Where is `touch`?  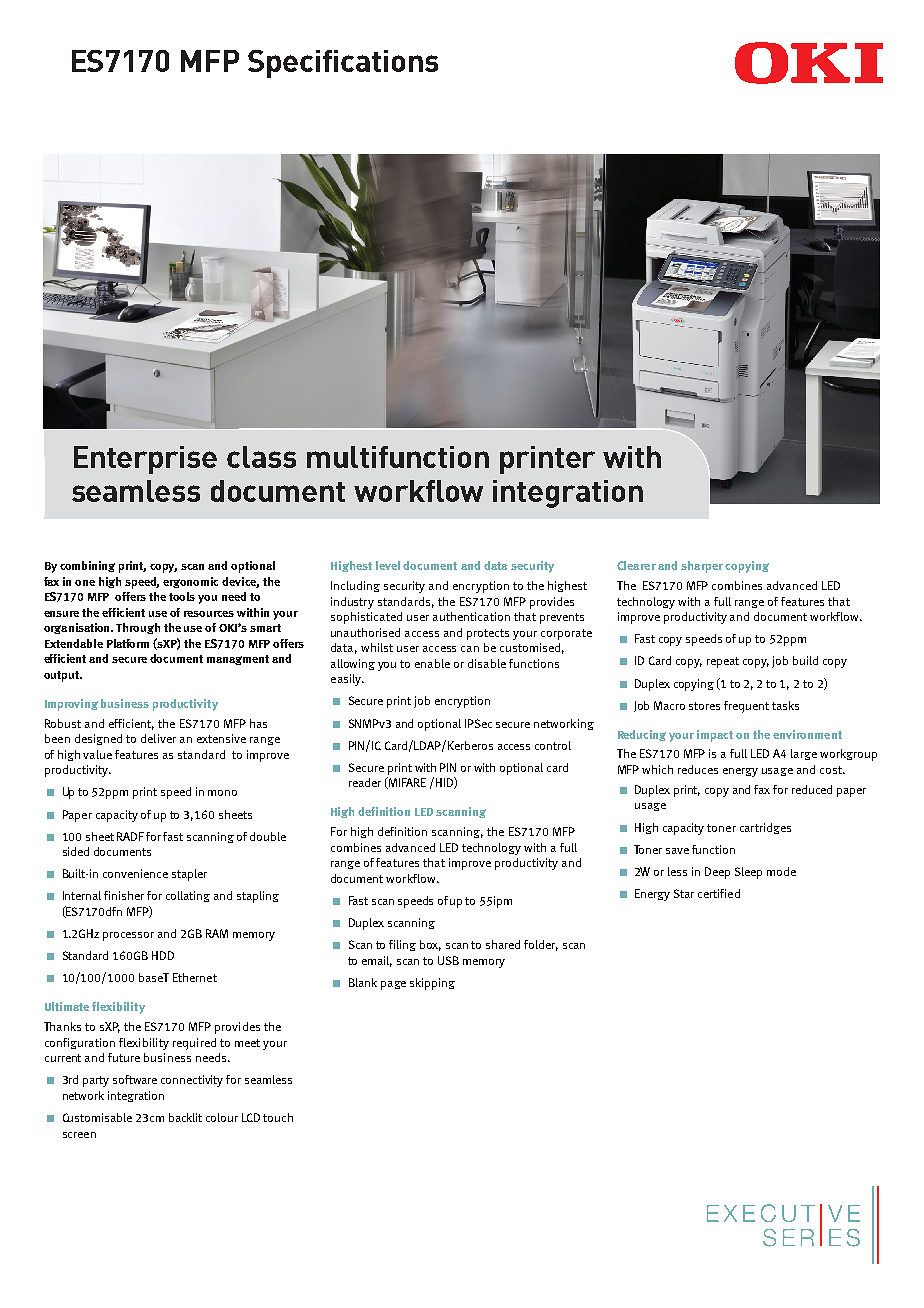 touch is located at coordinates (278, 1117).
